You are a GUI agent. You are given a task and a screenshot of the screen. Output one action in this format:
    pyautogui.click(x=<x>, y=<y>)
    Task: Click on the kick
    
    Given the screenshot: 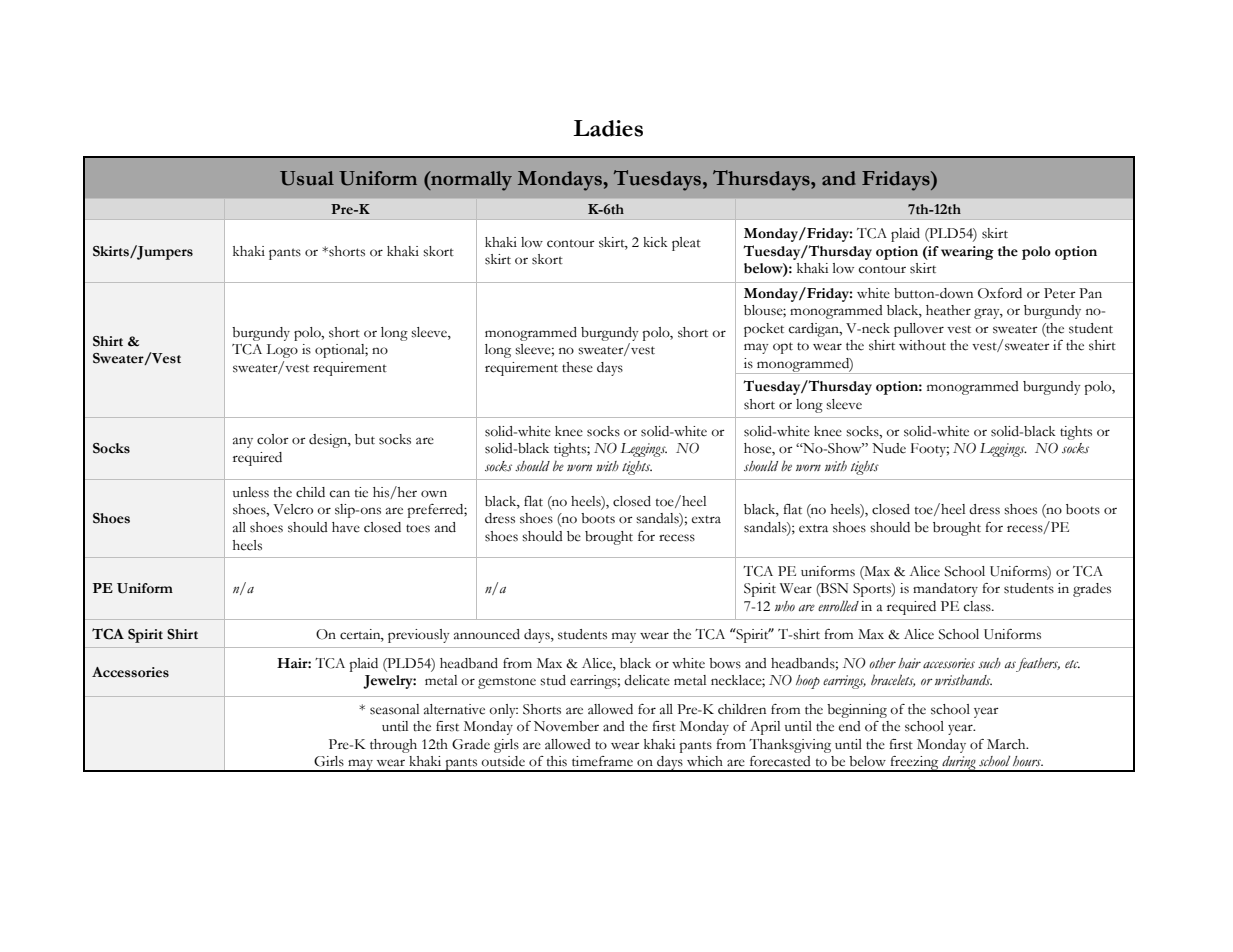 What is the action you would take?
    pyautogui.click(x=655, y=242)
